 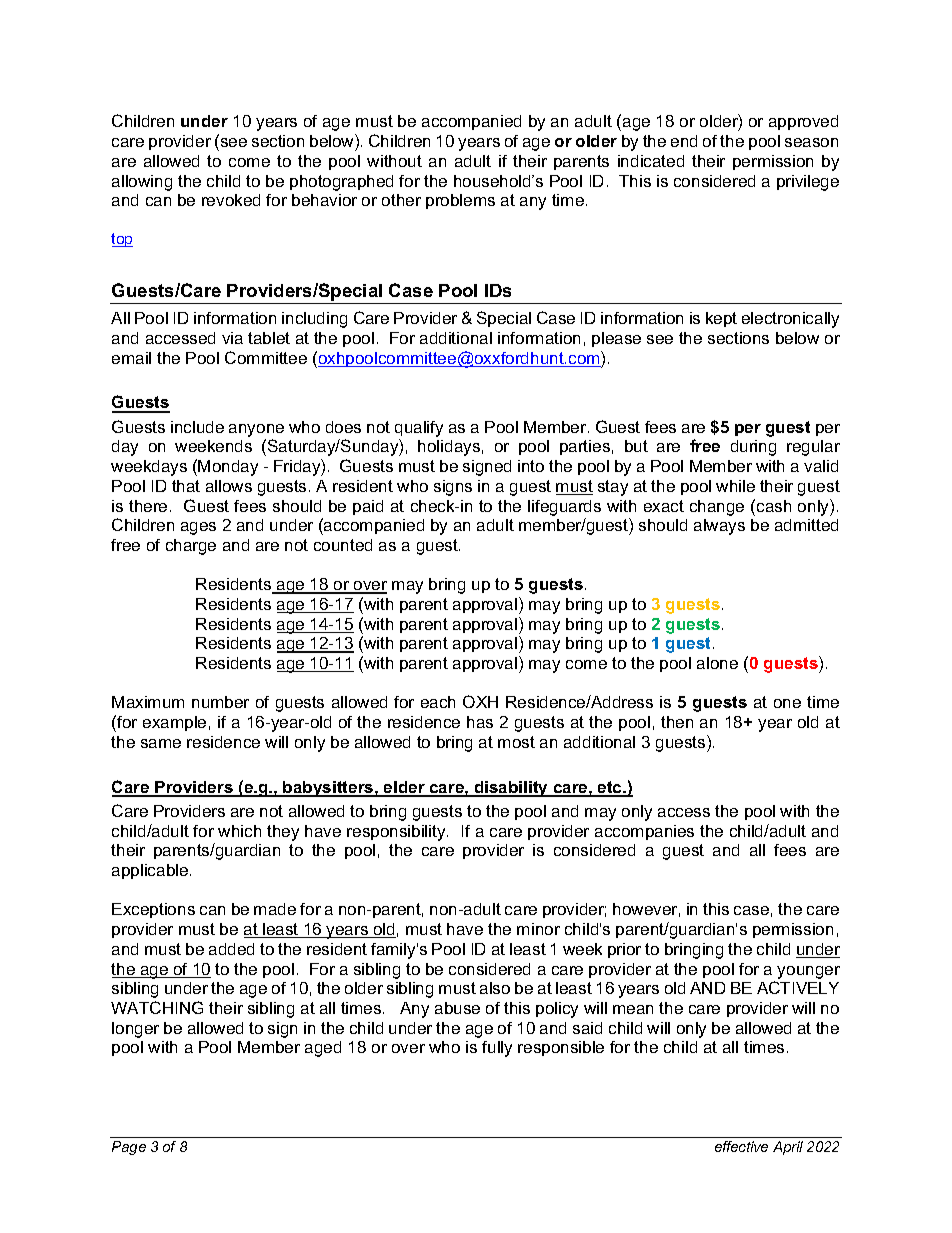 What do you see at coordinates (460, 201) in the page?
I see `problems` at bounding box center [460, 201].
